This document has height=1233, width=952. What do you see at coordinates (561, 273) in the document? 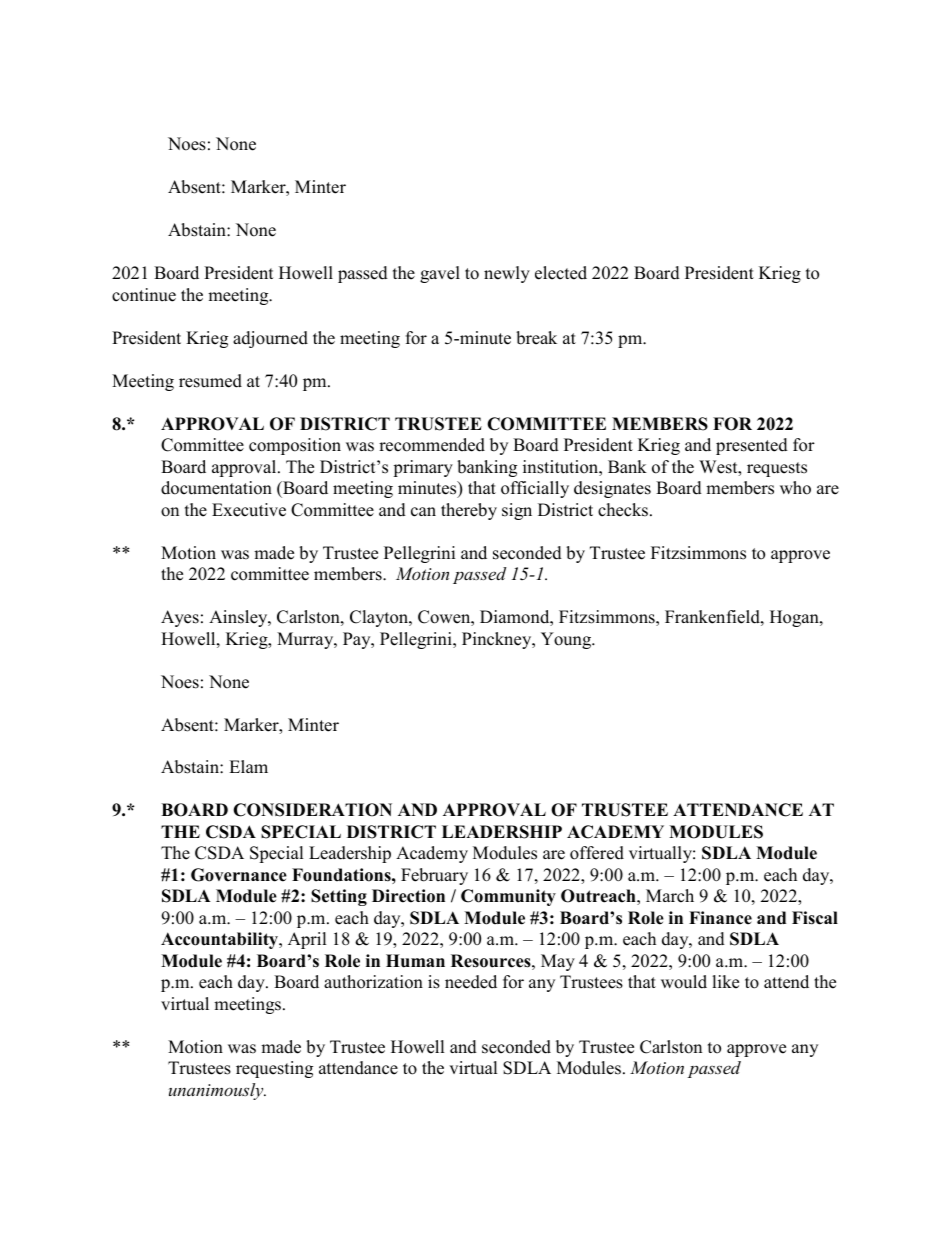
I see `elected` at bounding box center [561, 273].
